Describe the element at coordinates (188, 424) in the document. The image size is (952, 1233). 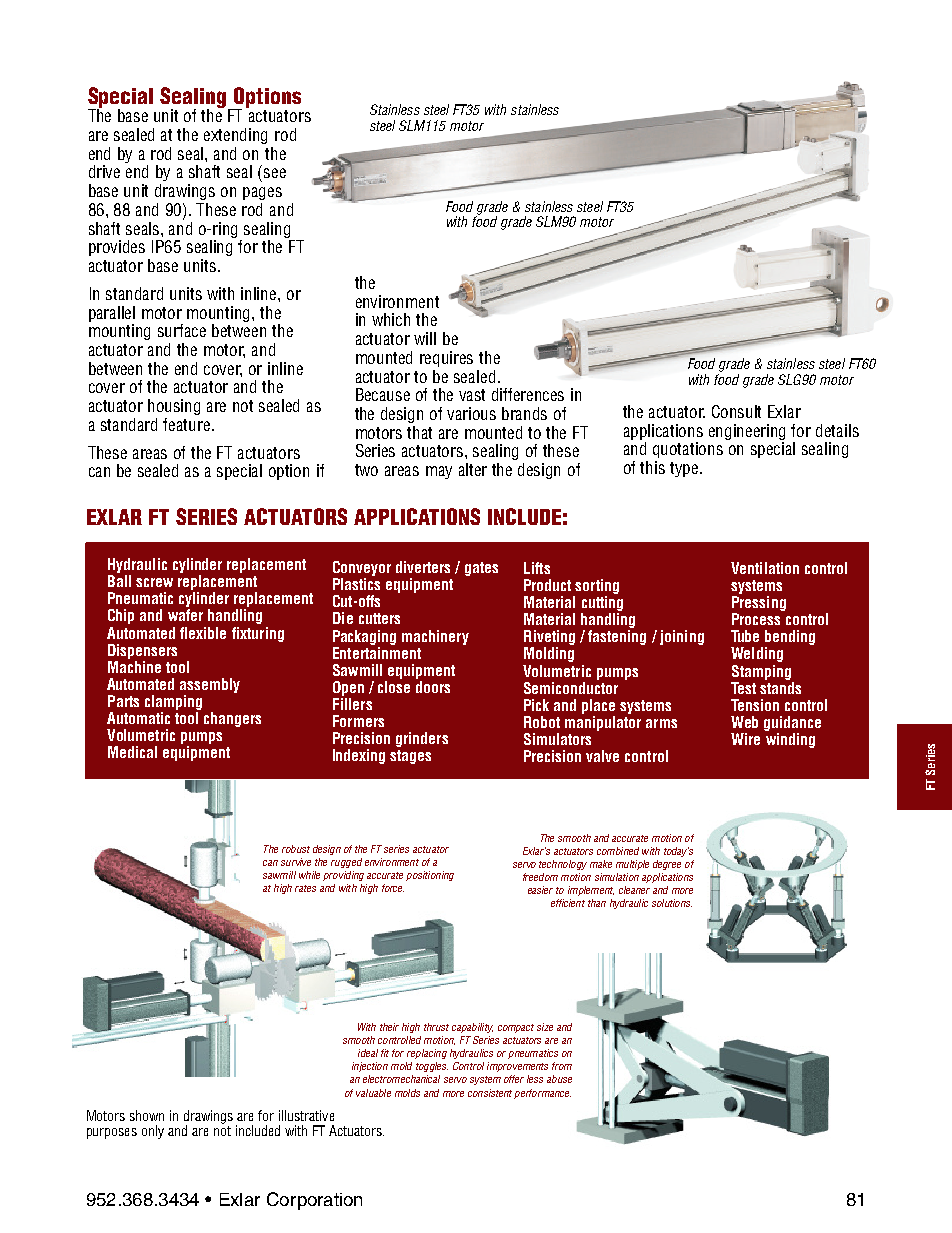
I see `feature` at that location.
